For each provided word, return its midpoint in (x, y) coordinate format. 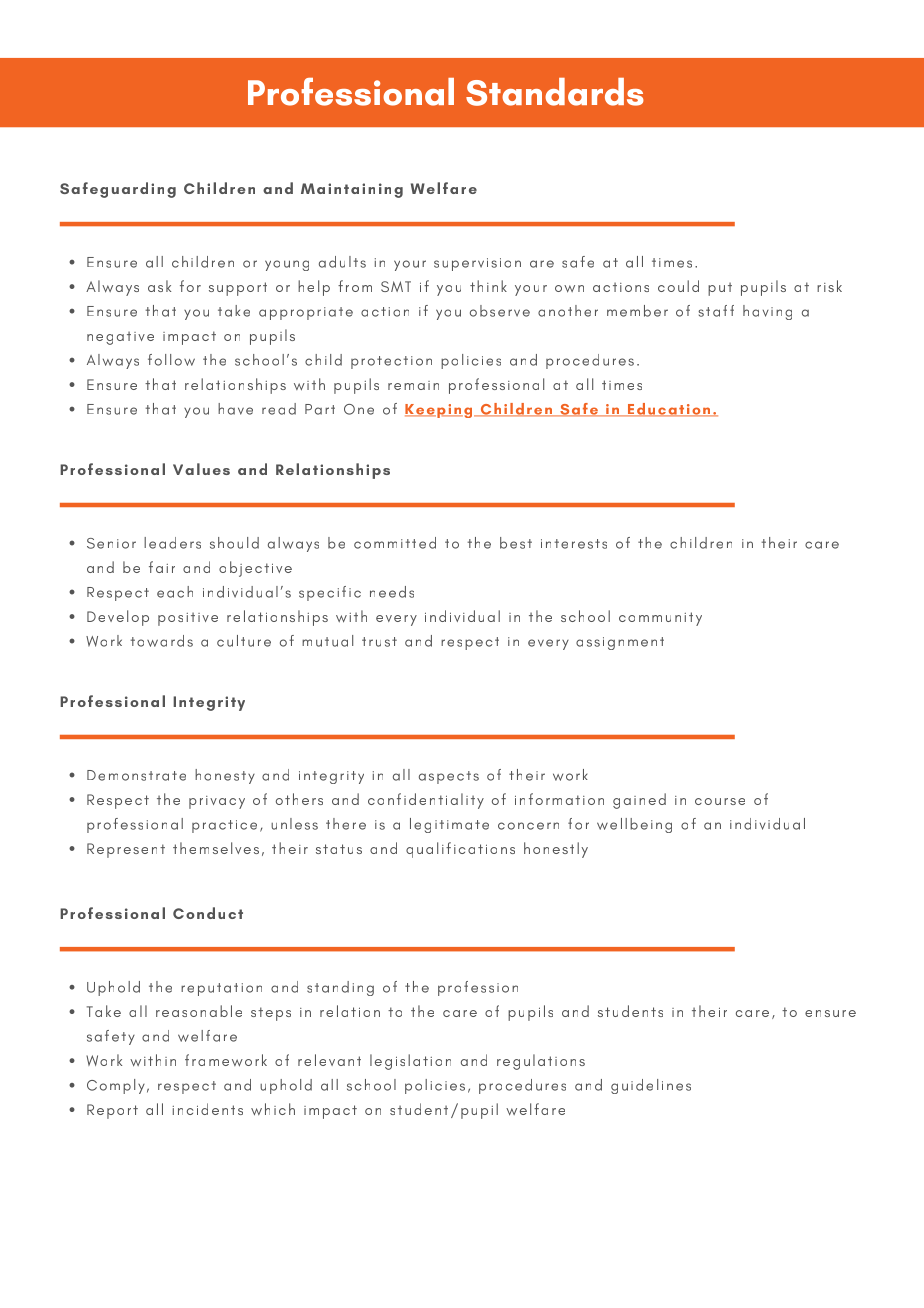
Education (669, 410)
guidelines (651, 1086)
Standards (555, 92)
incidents (208, 1109)
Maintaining (352, 190)
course (720, 801)
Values (201, 469)
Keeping (440, 411)
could (678, 286)
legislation (410, 1062)
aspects (449, 777)
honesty (225, 776)
